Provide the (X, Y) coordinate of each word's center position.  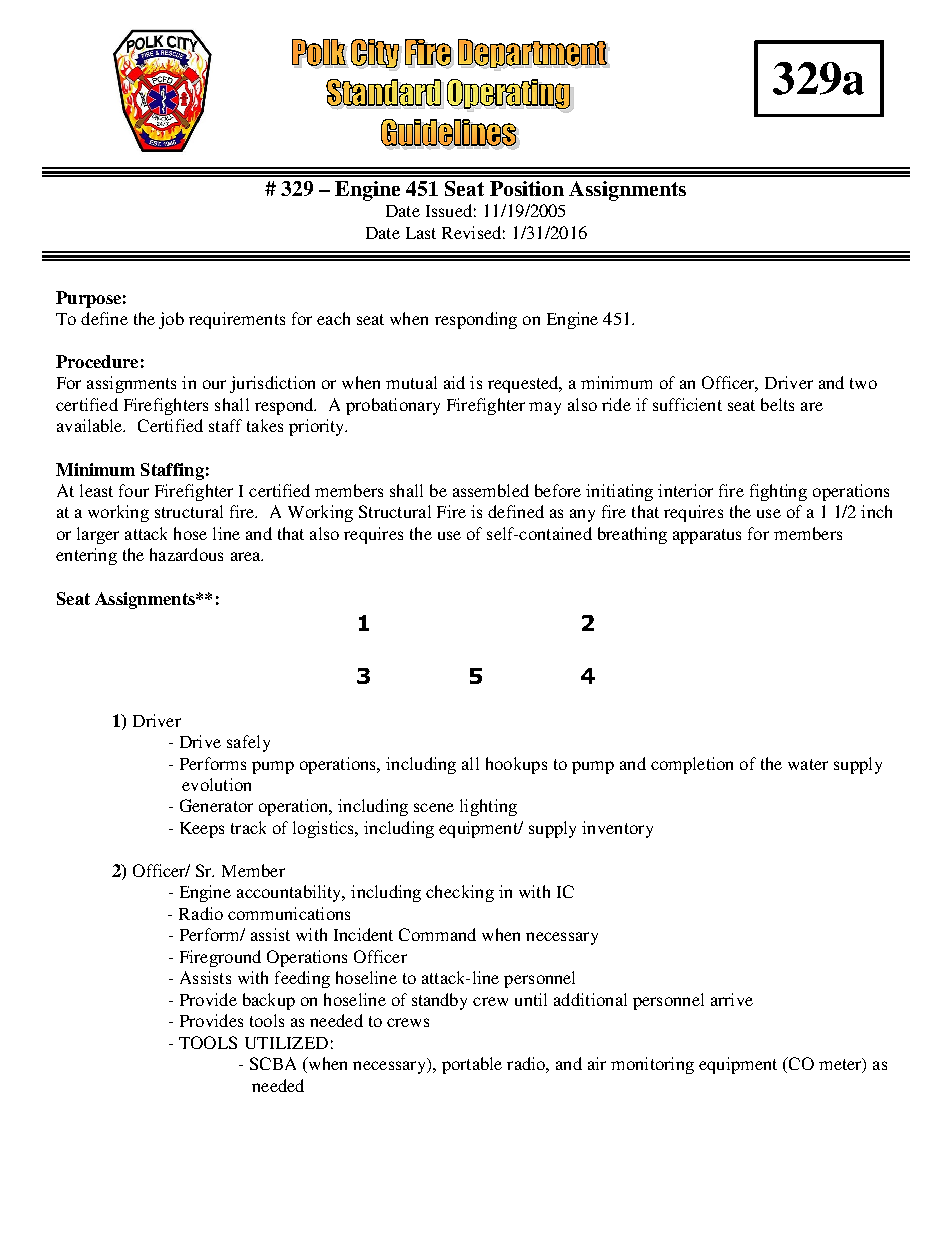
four (134, 490)
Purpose (88, 299)
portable (472, 1065)
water (808, 764)
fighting (778, 492)
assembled (491, 490)
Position (527, 188)
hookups (516, 765)
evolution (216, 784)
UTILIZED (286, 1043)
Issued (449, 210)
